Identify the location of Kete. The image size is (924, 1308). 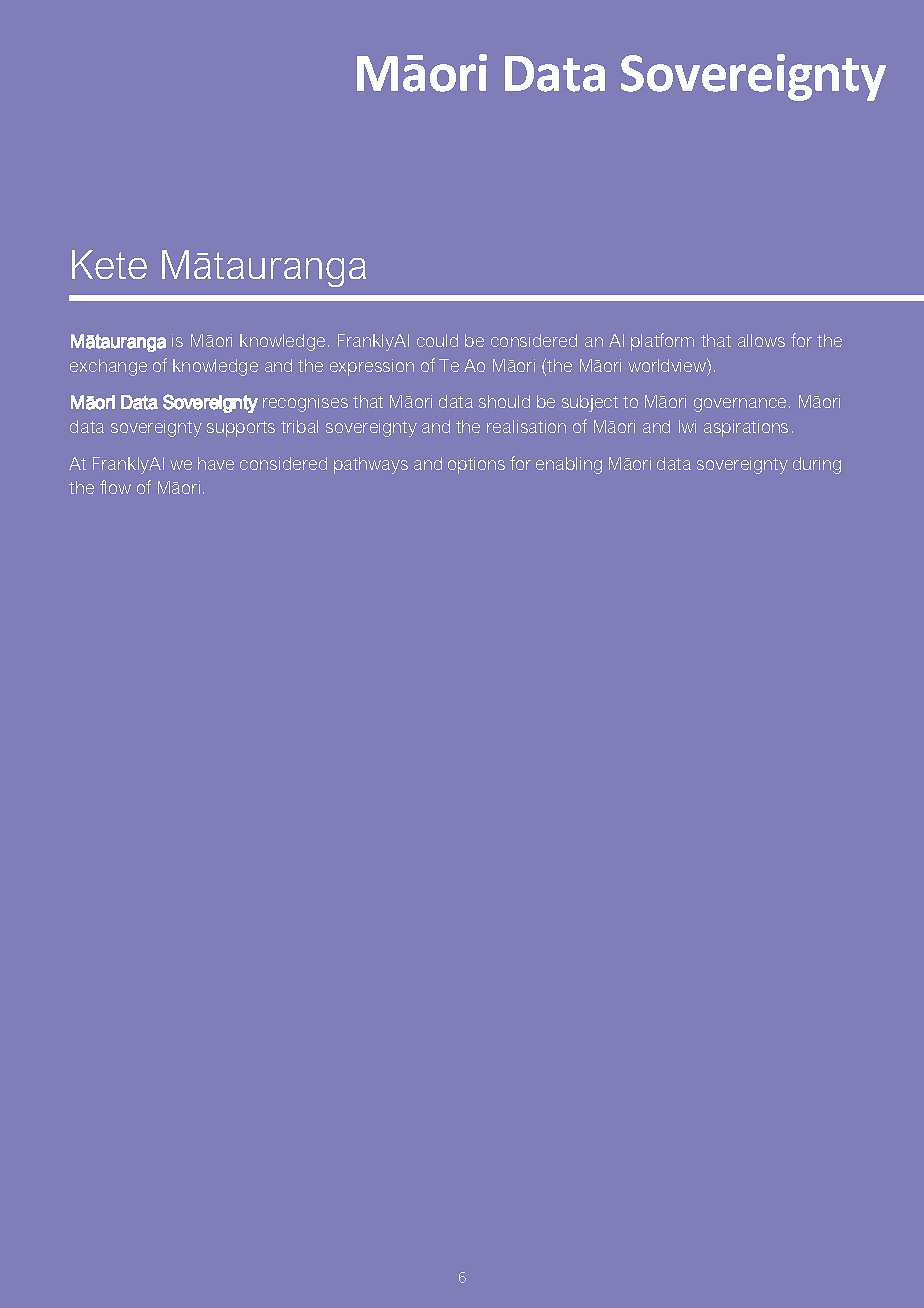
(109, 264).
